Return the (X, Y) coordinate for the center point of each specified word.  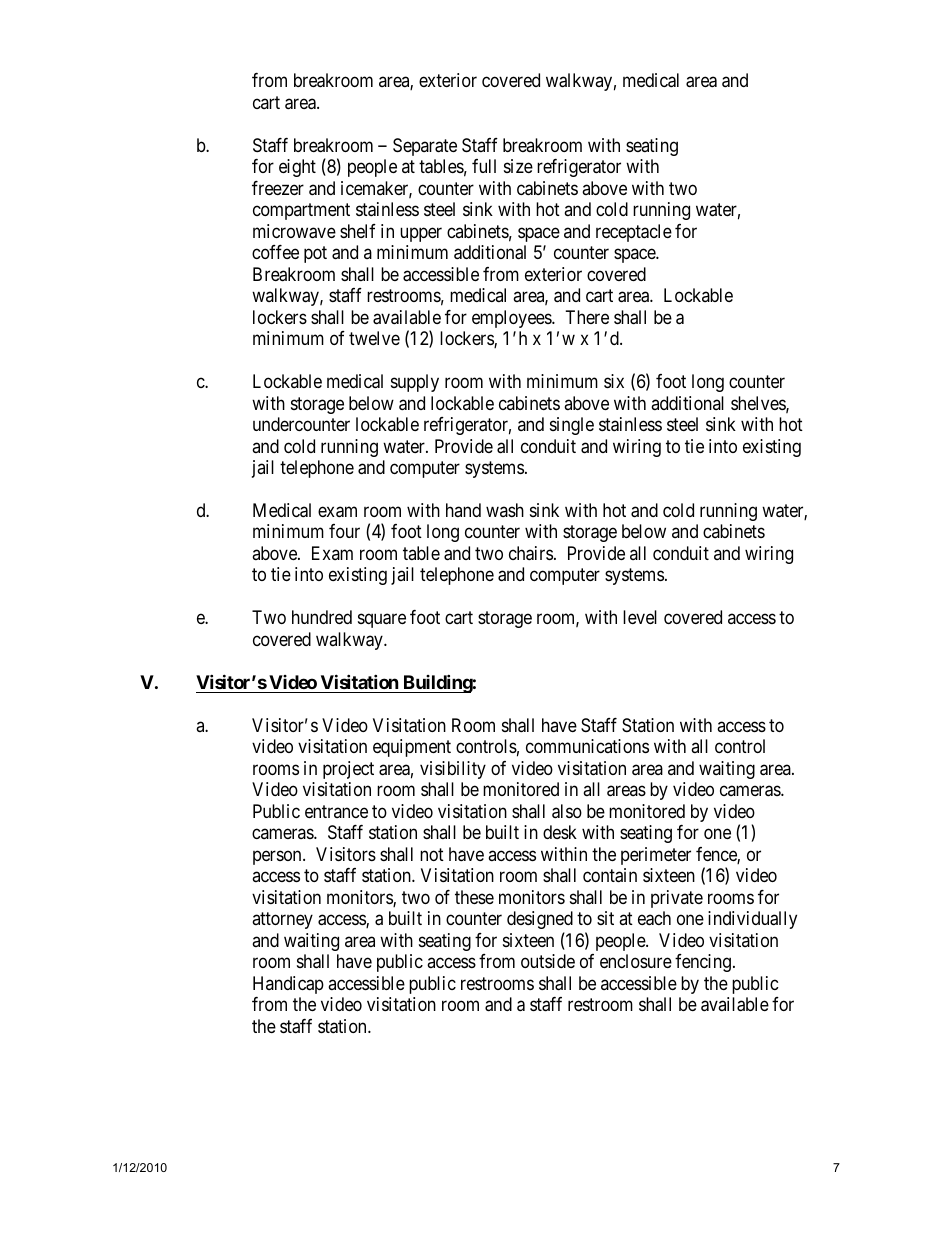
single (572, 426)
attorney (282, 920)
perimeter (656, 856)
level (640, 617)
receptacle (634, 233)
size (518, 166)
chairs (531, 553)
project (348, 770)
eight (297, 168)
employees (512, 319)
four (344, 531)
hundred (322, 617)
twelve (374, 338)
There (587, 317)
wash (505, 510)
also (567, 811)
